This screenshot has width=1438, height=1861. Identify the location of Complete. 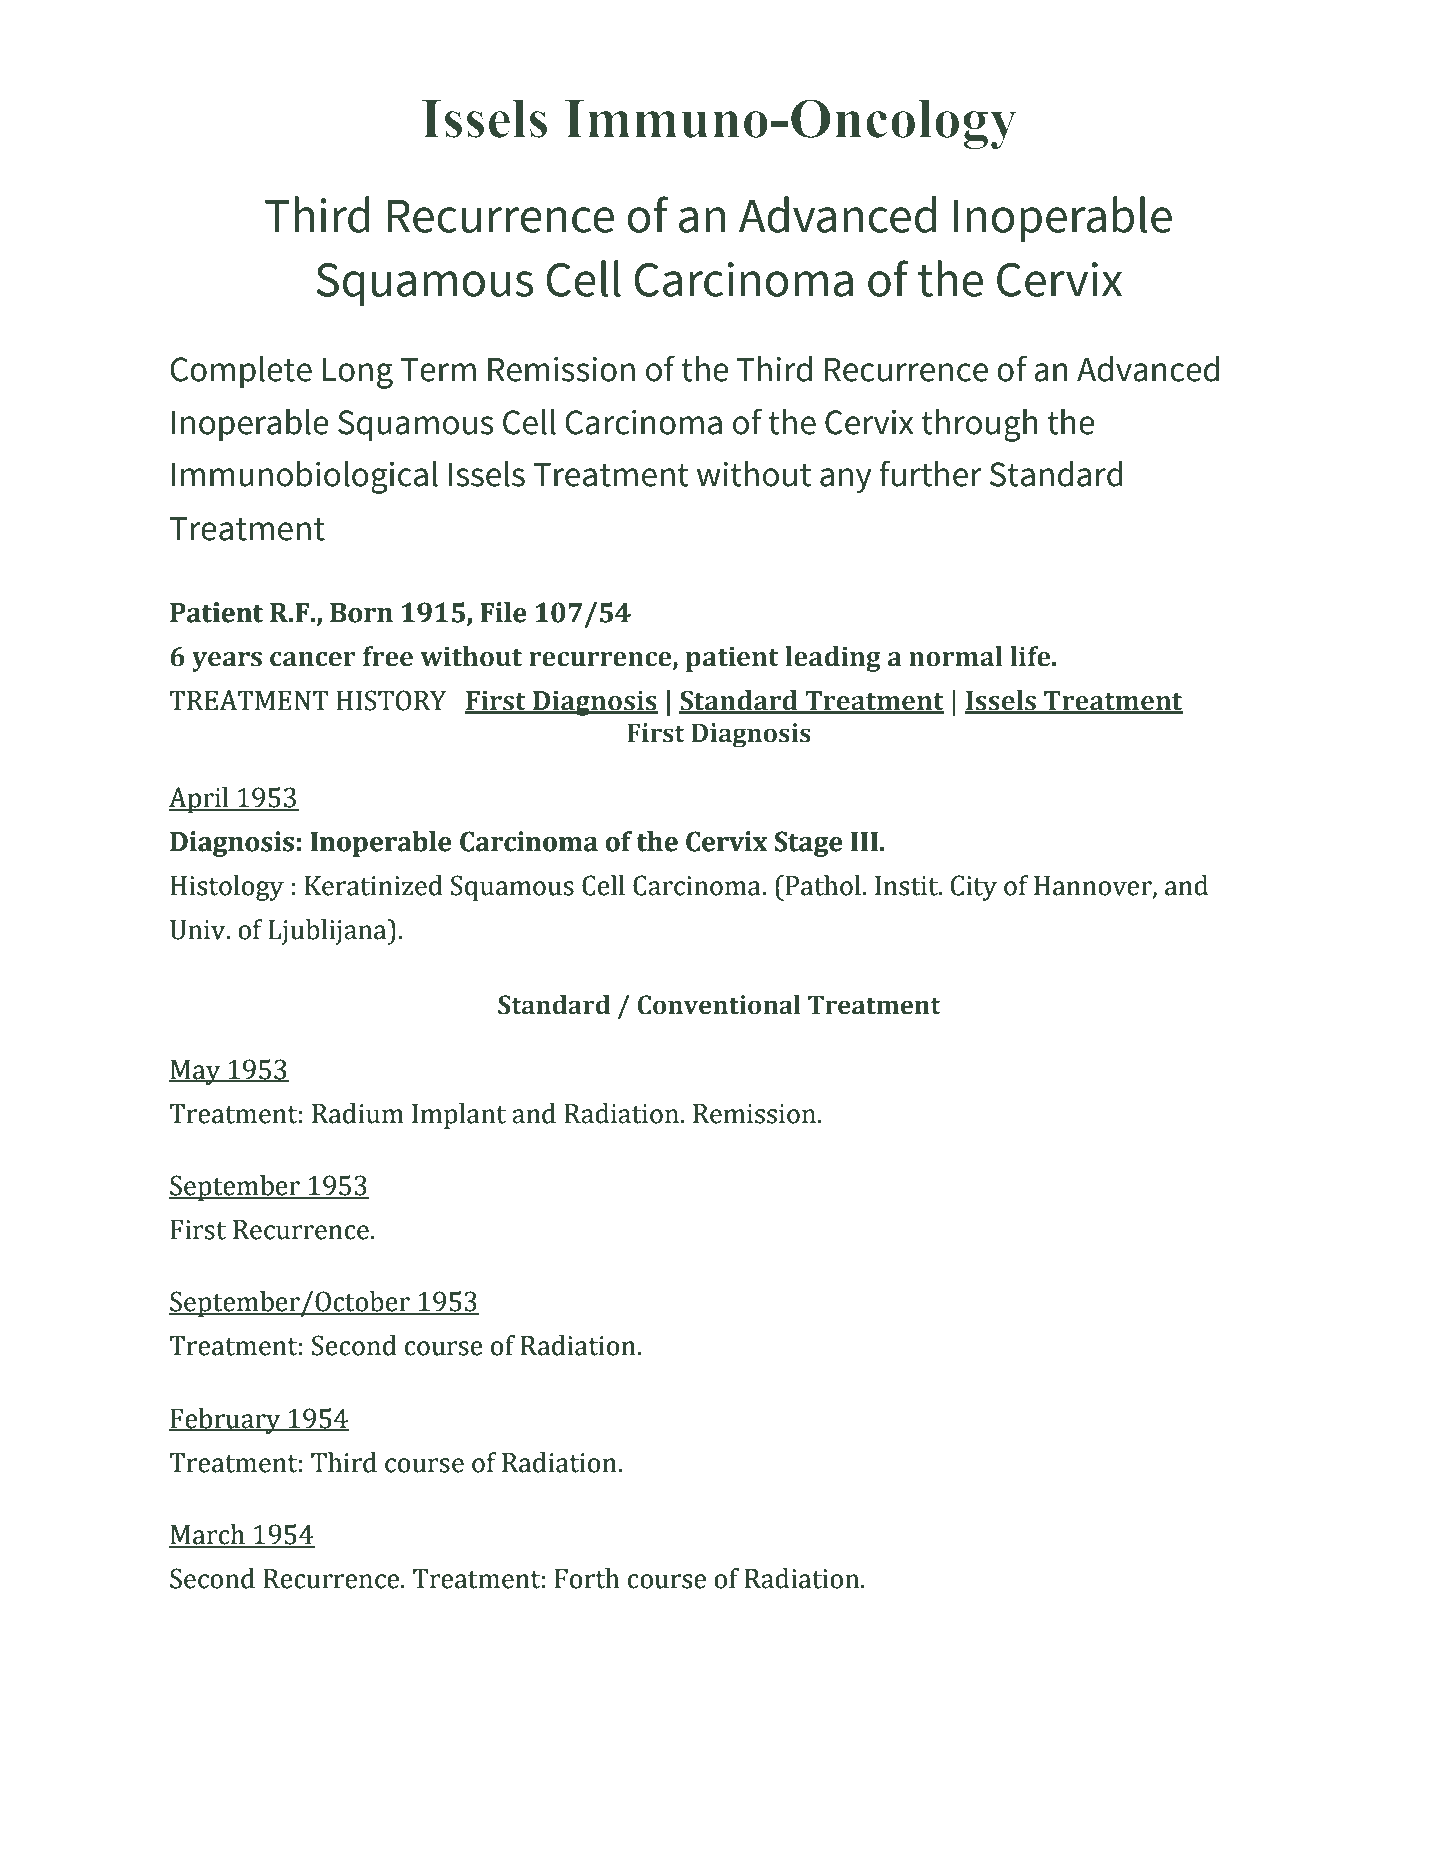
(241, 371).
